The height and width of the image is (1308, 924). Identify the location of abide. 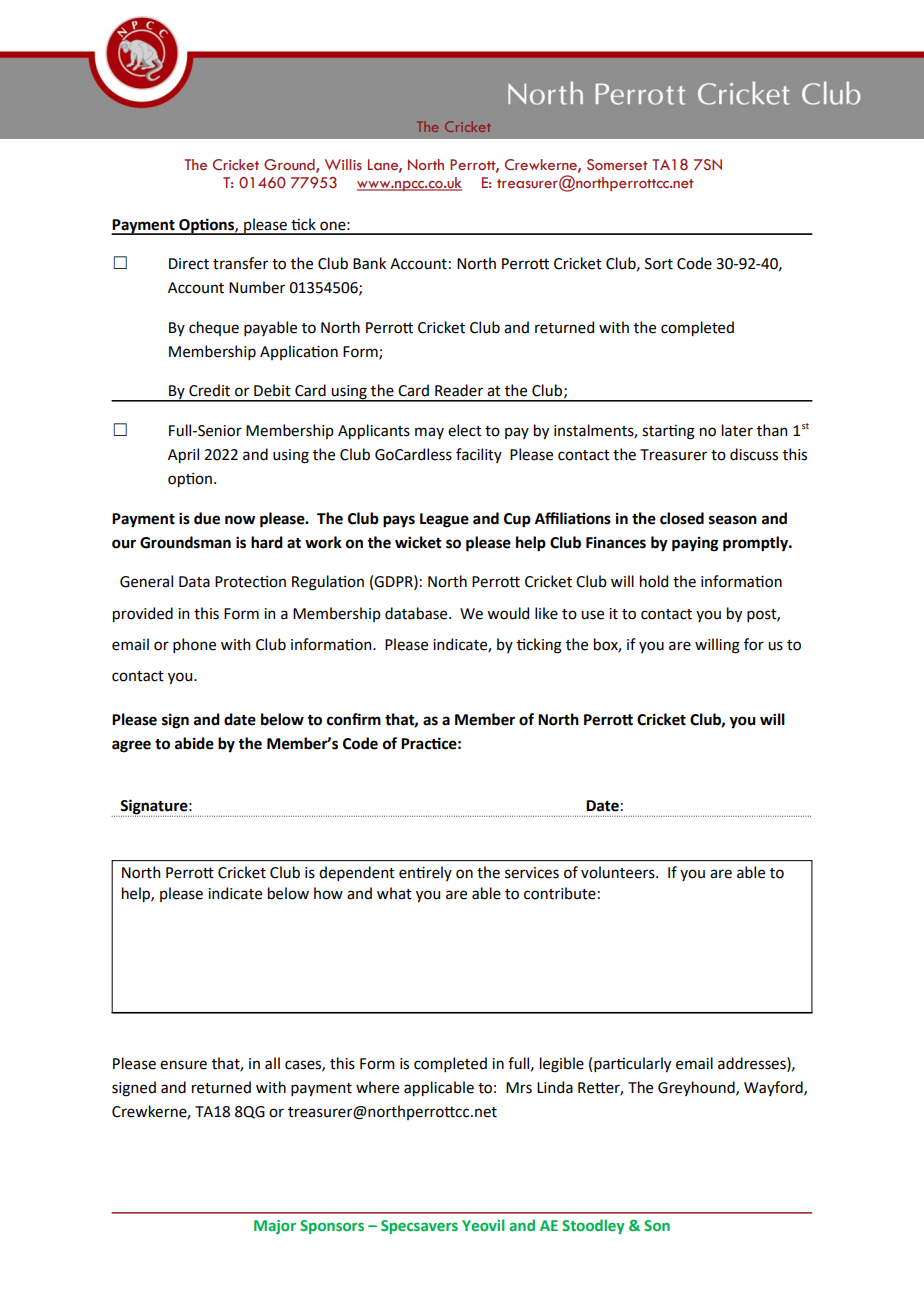
(194, 743).
